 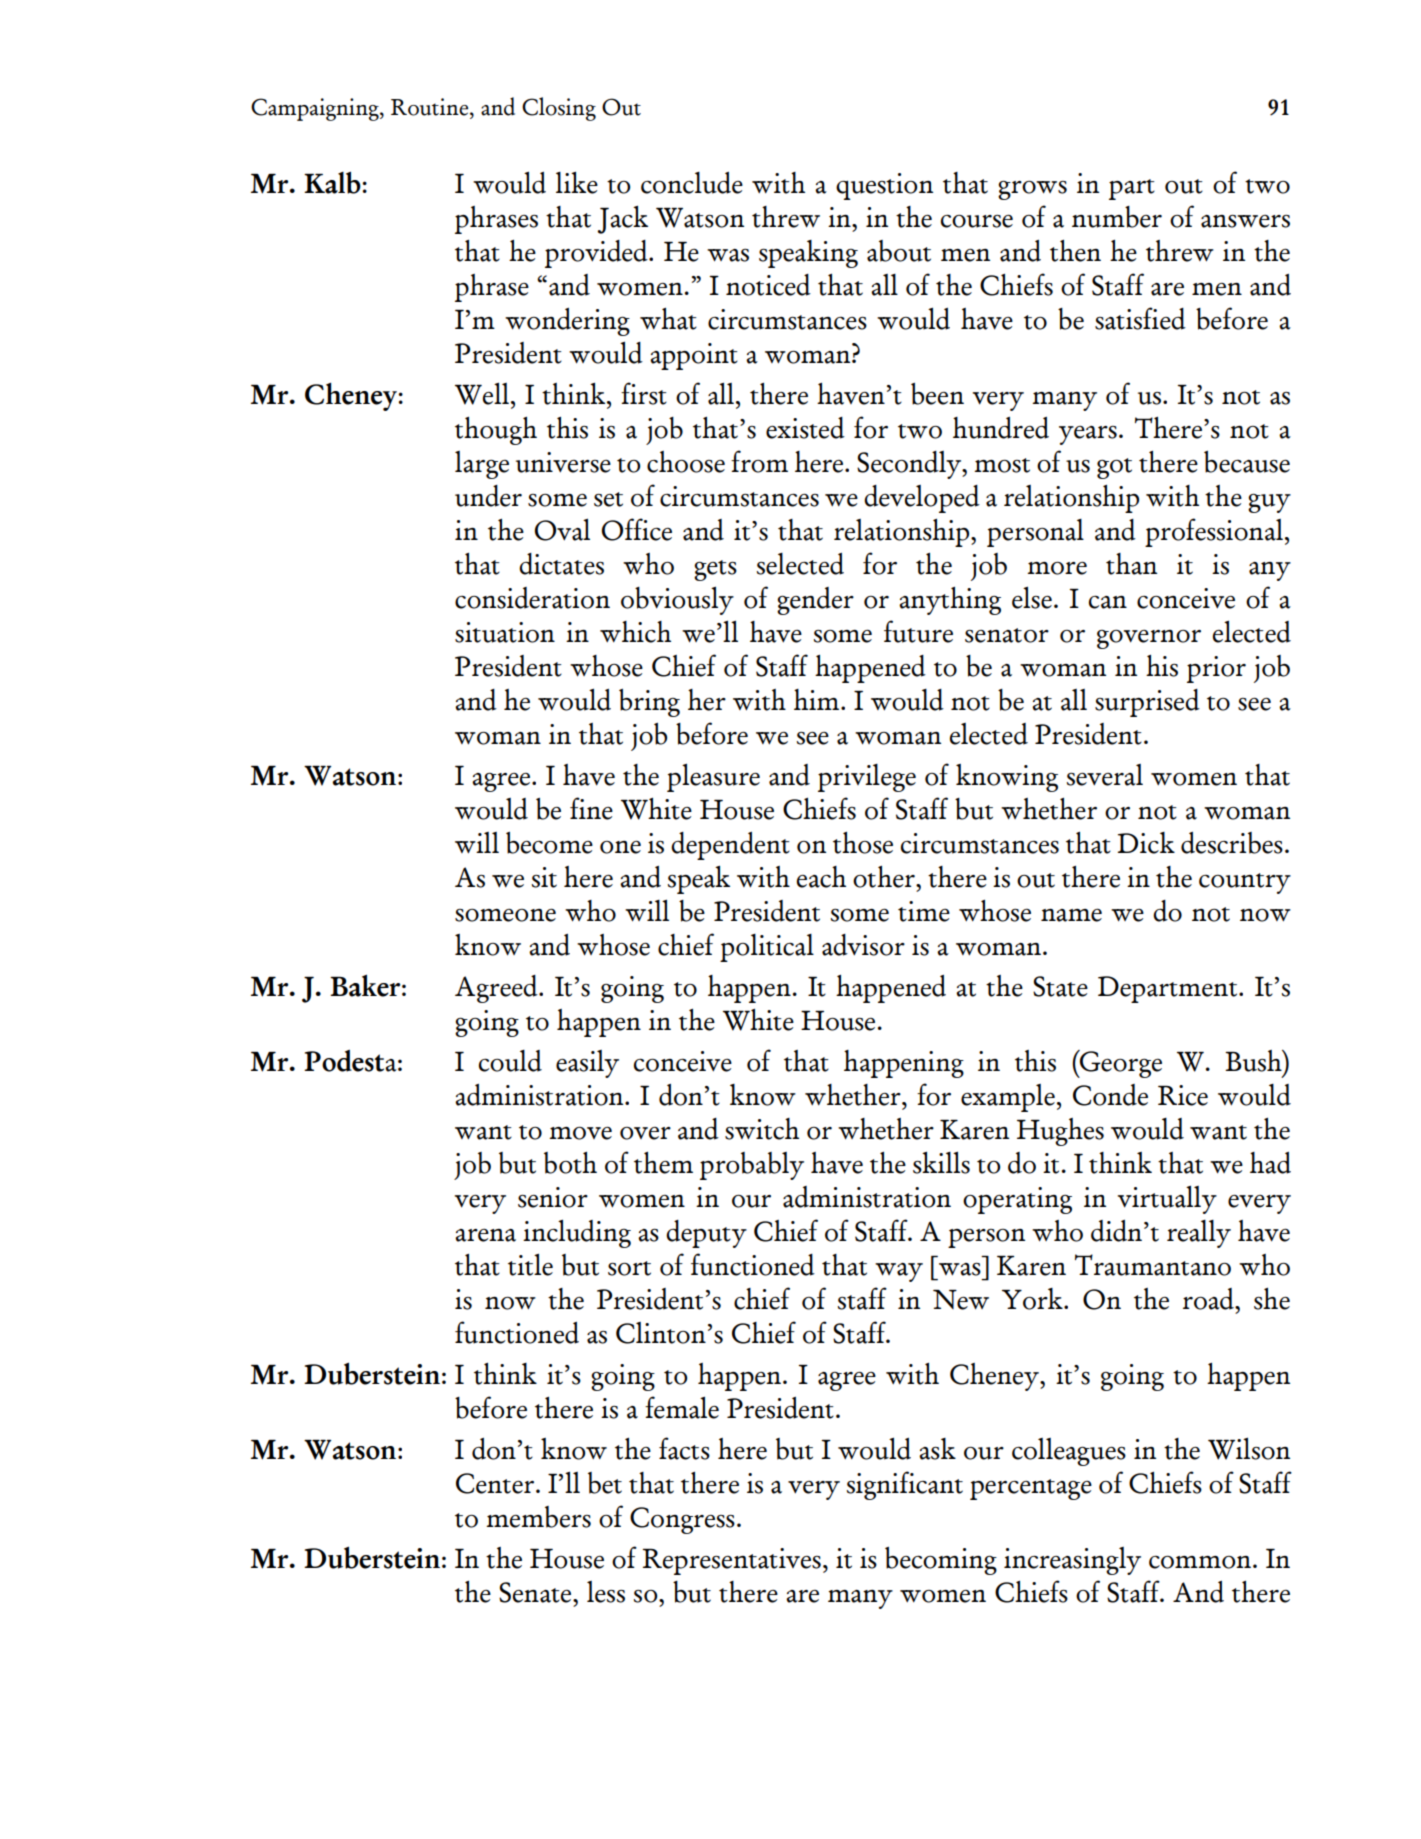 What do you see at coordinates (1117, 217) in the screenshot?
I see `number` at bounding box center [1117, 217].
